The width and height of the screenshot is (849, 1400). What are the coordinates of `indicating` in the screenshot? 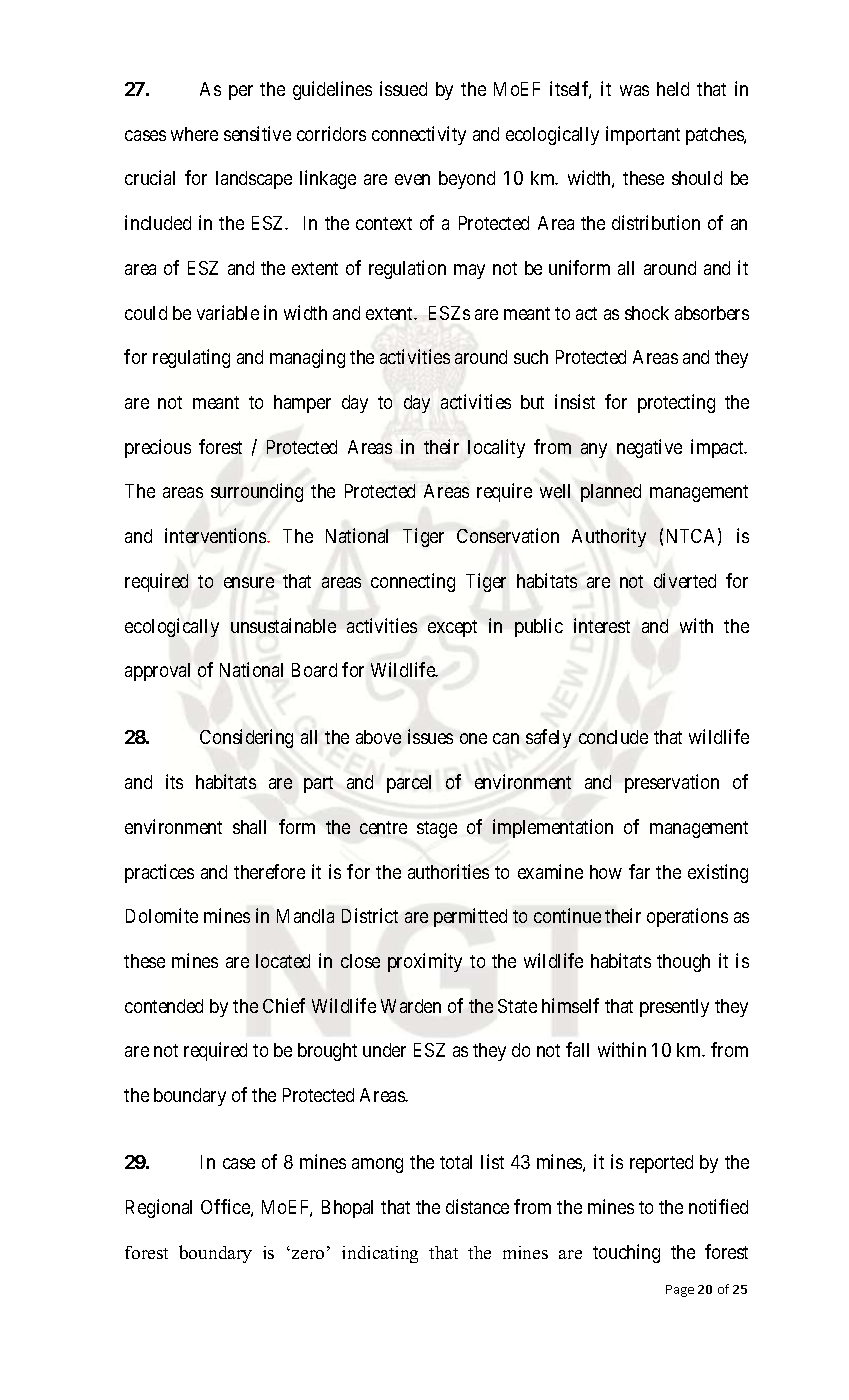 It's located at (380, 1254).
